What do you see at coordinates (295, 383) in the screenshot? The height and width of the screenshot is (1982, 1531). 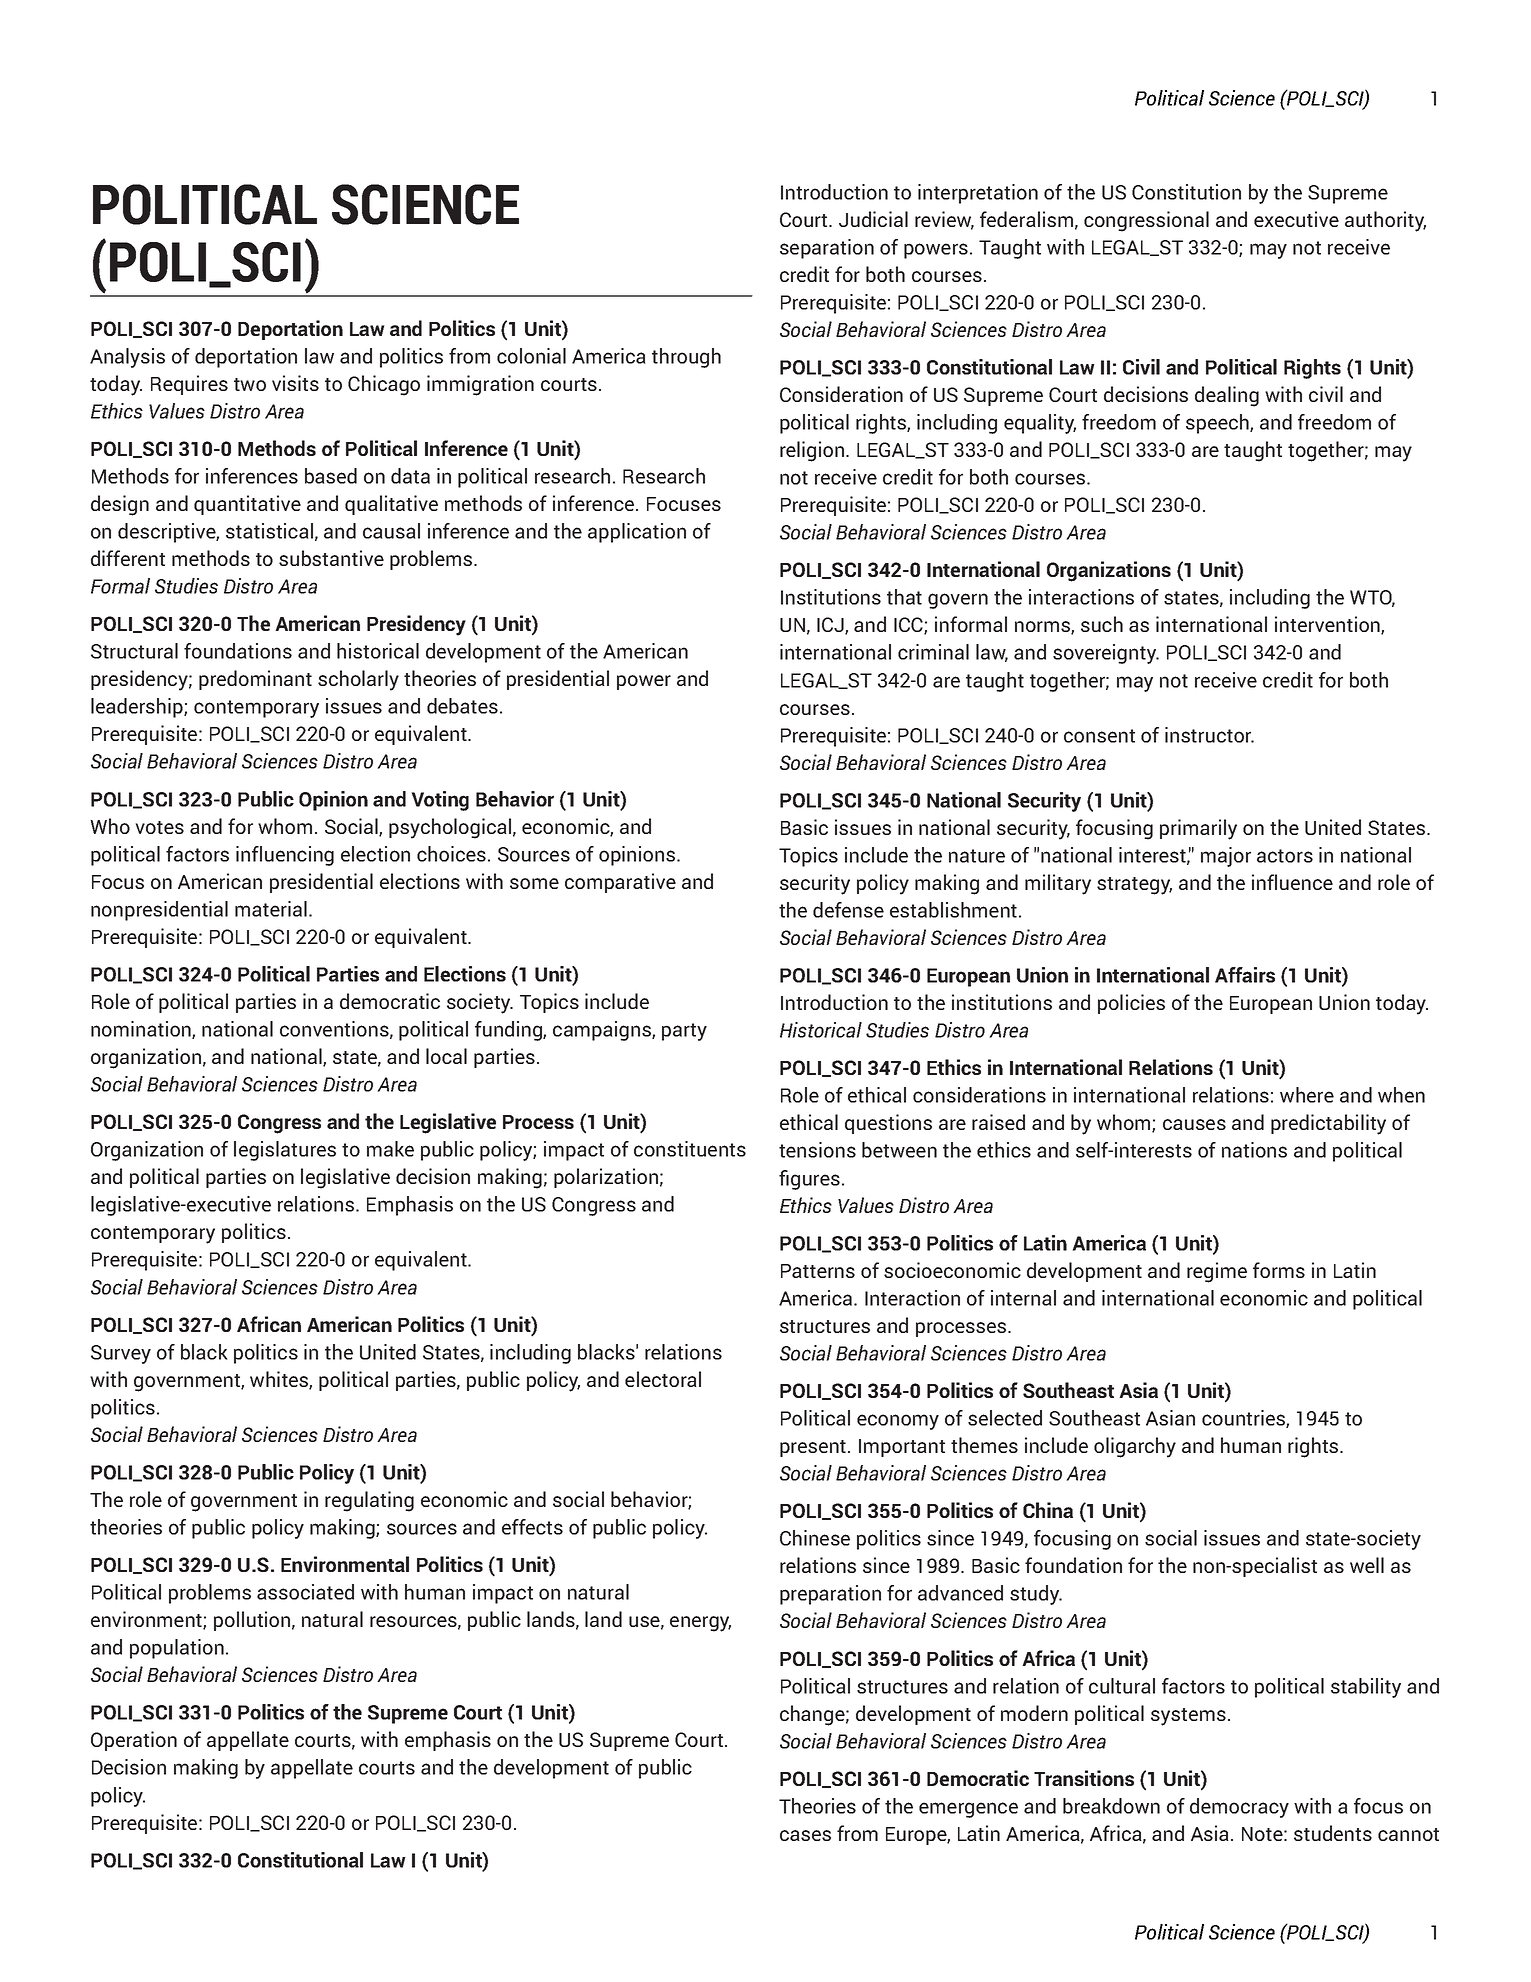 I see `visits` at bounding box center [295, 383].
